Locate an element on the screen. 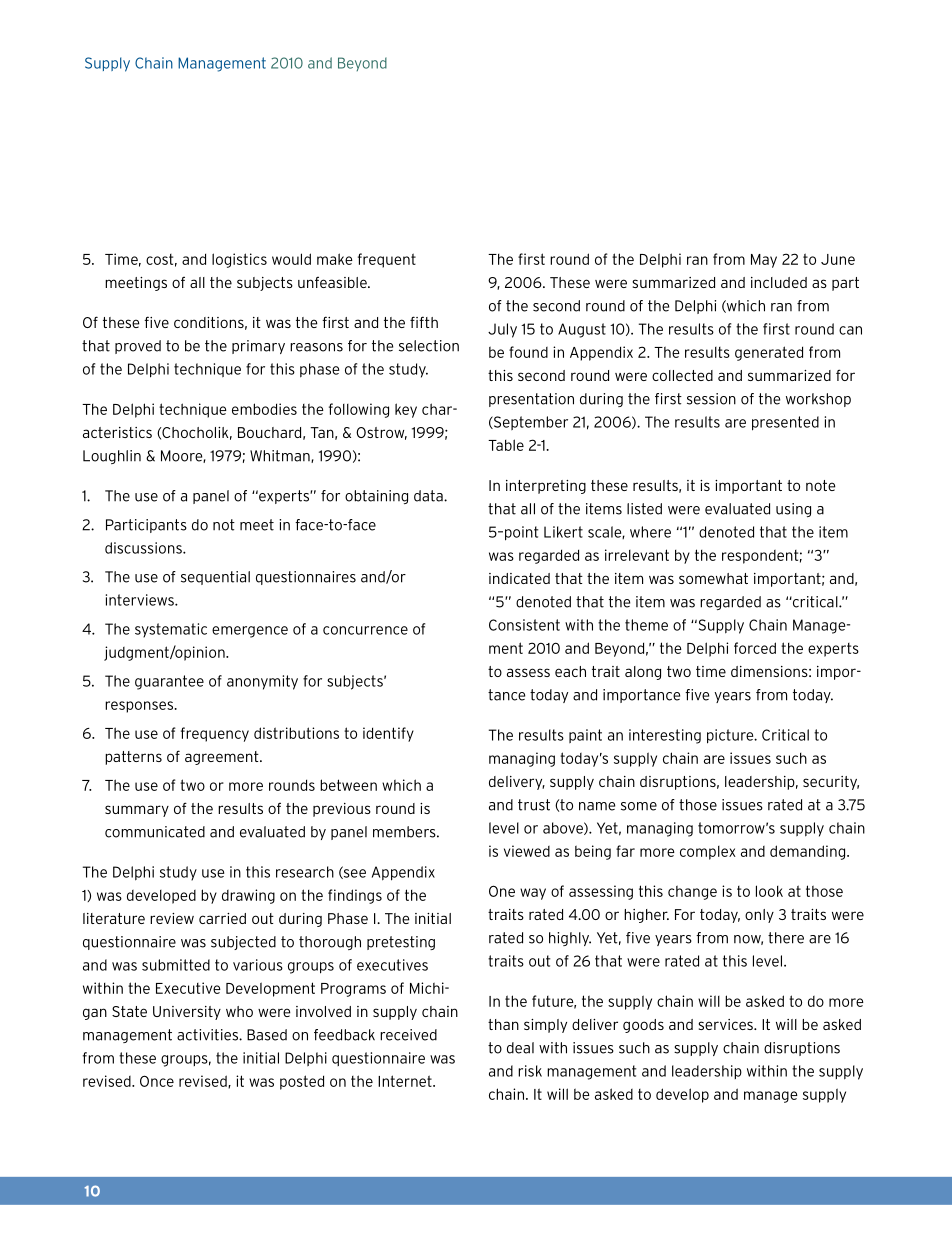  activities is located at coordinates (208, 1035).
